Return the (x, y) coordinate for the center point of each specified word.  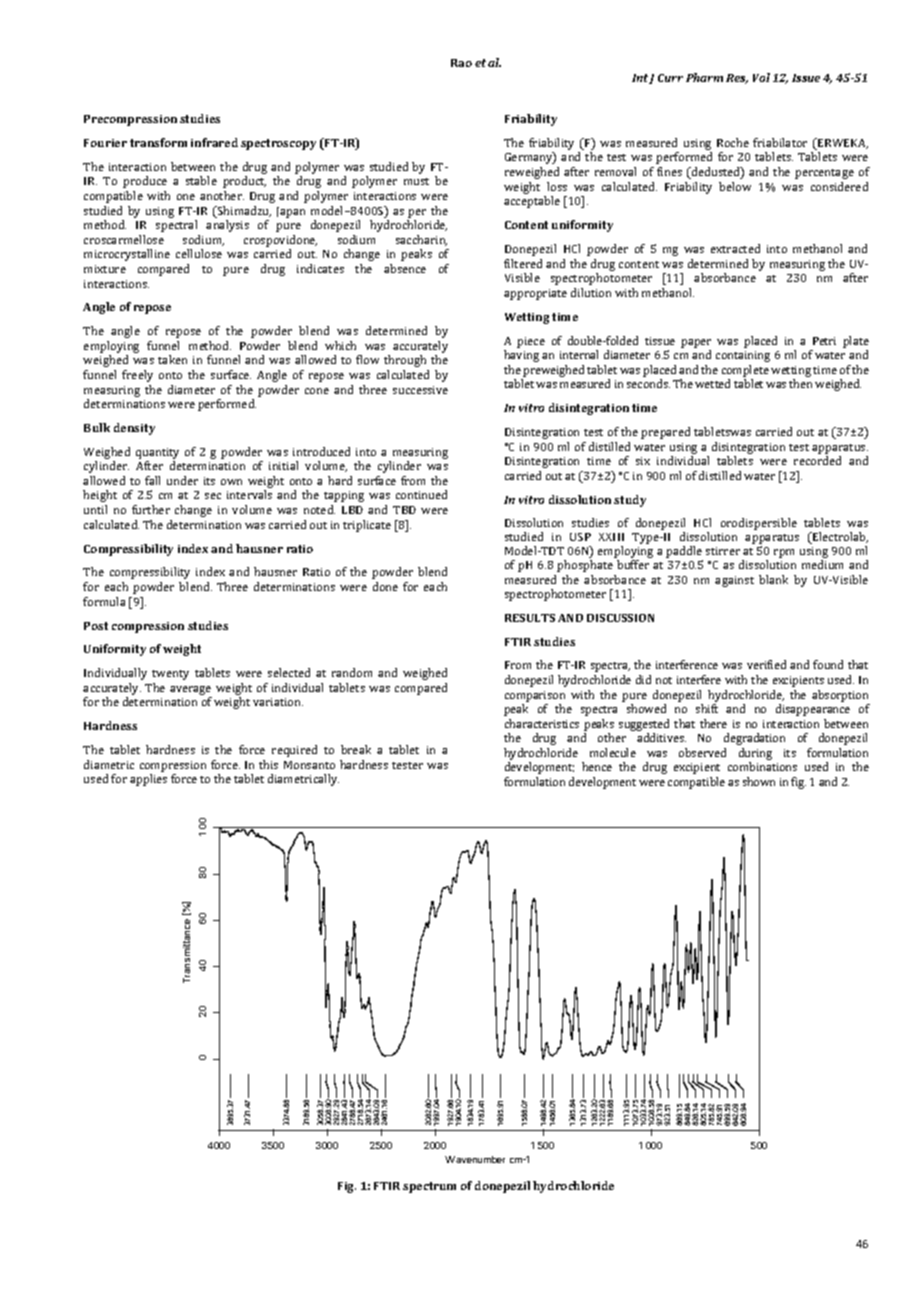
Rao (461, 63)
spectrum (429, 1187)
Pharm (704, 77)
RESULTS (530, 618)
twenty (170, 675)
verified (766, 664)
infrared (214, 142)
